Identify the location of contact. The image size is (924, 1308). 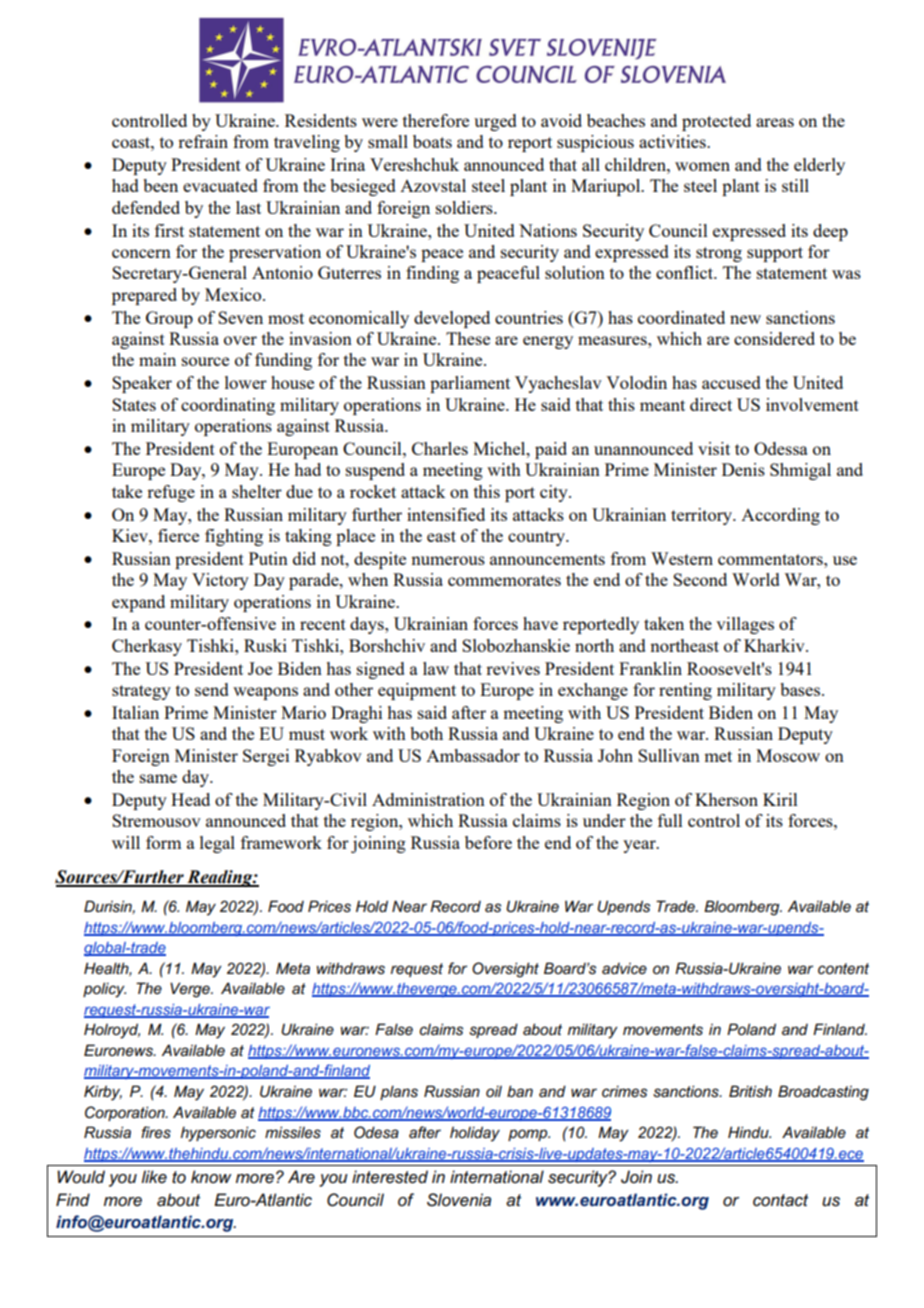
(780, 1200).
